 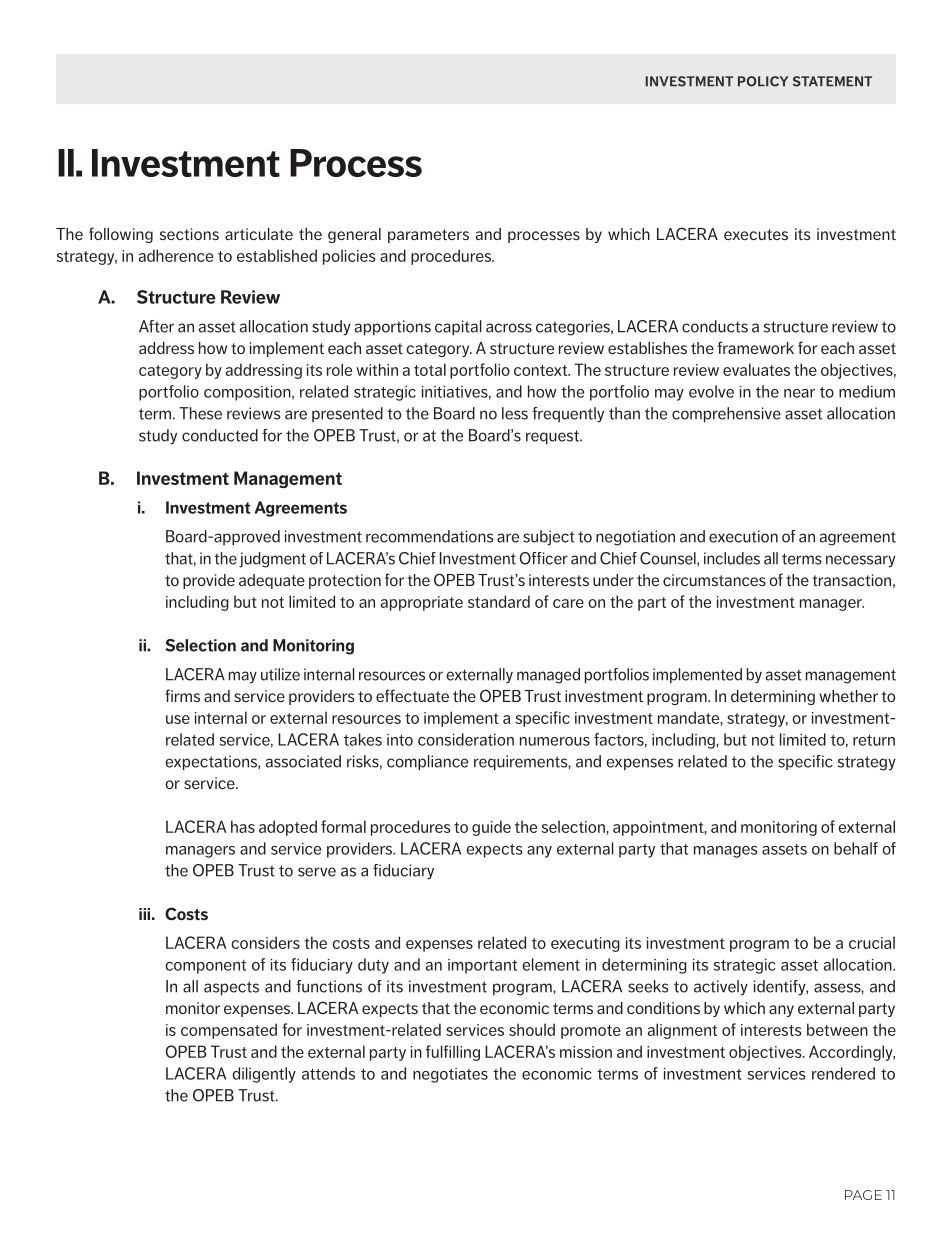 I want to click on negotiates, so click(x=450, y=1075).
